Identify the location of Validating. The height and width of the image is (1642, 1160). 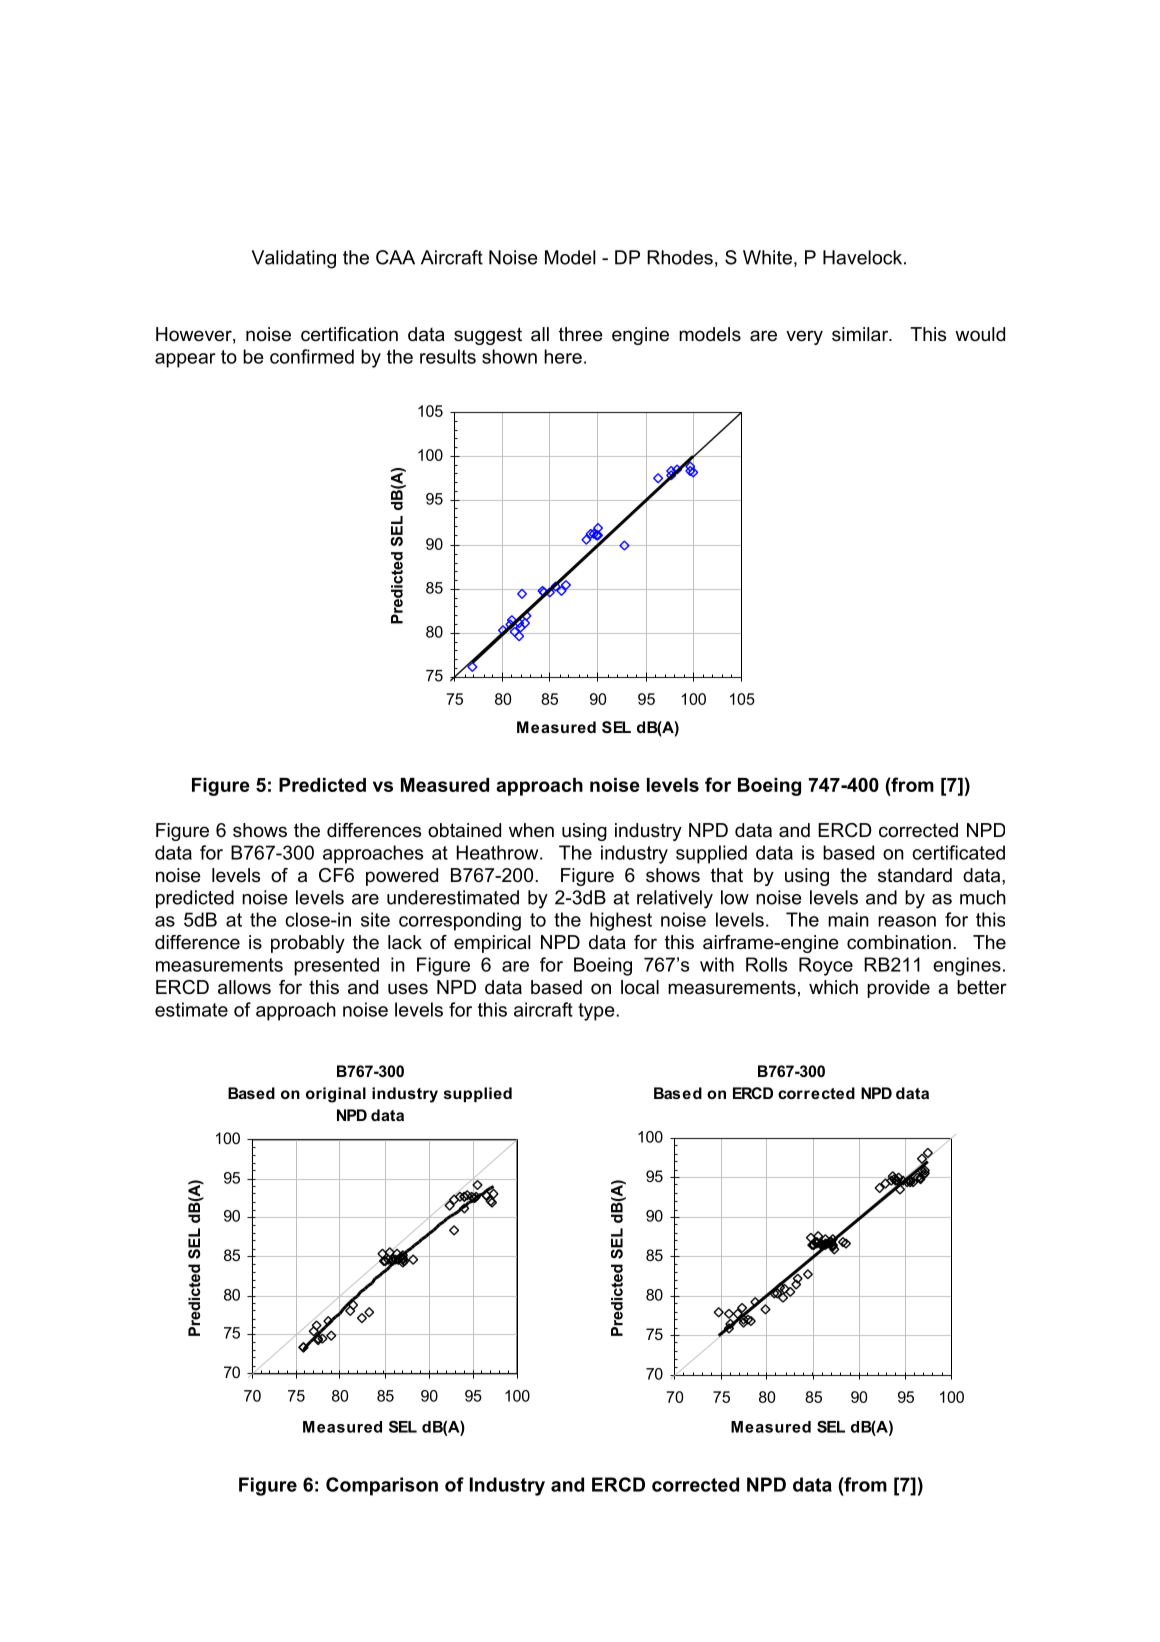
(293, 259).
